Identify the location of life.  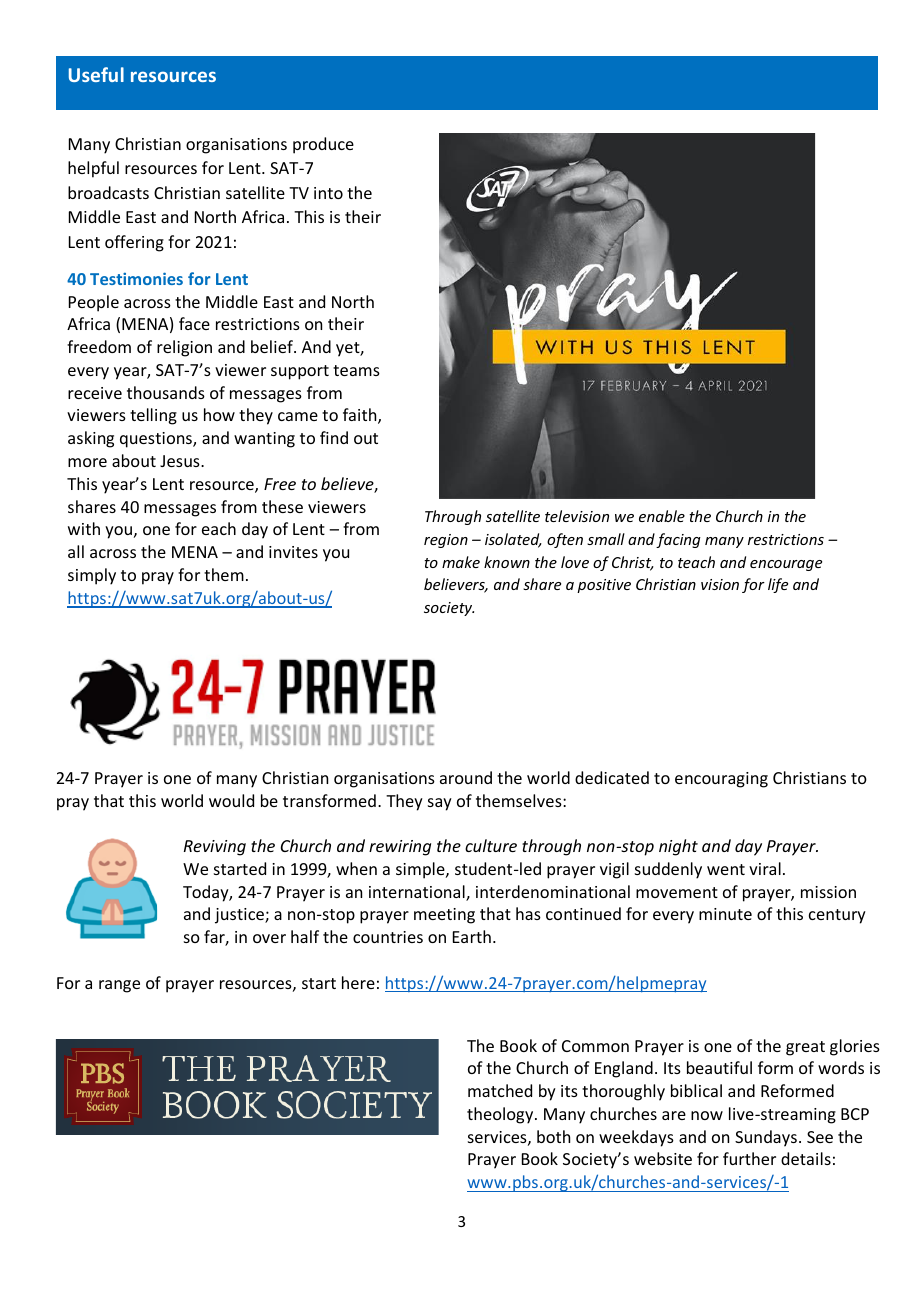
(778, 585).
